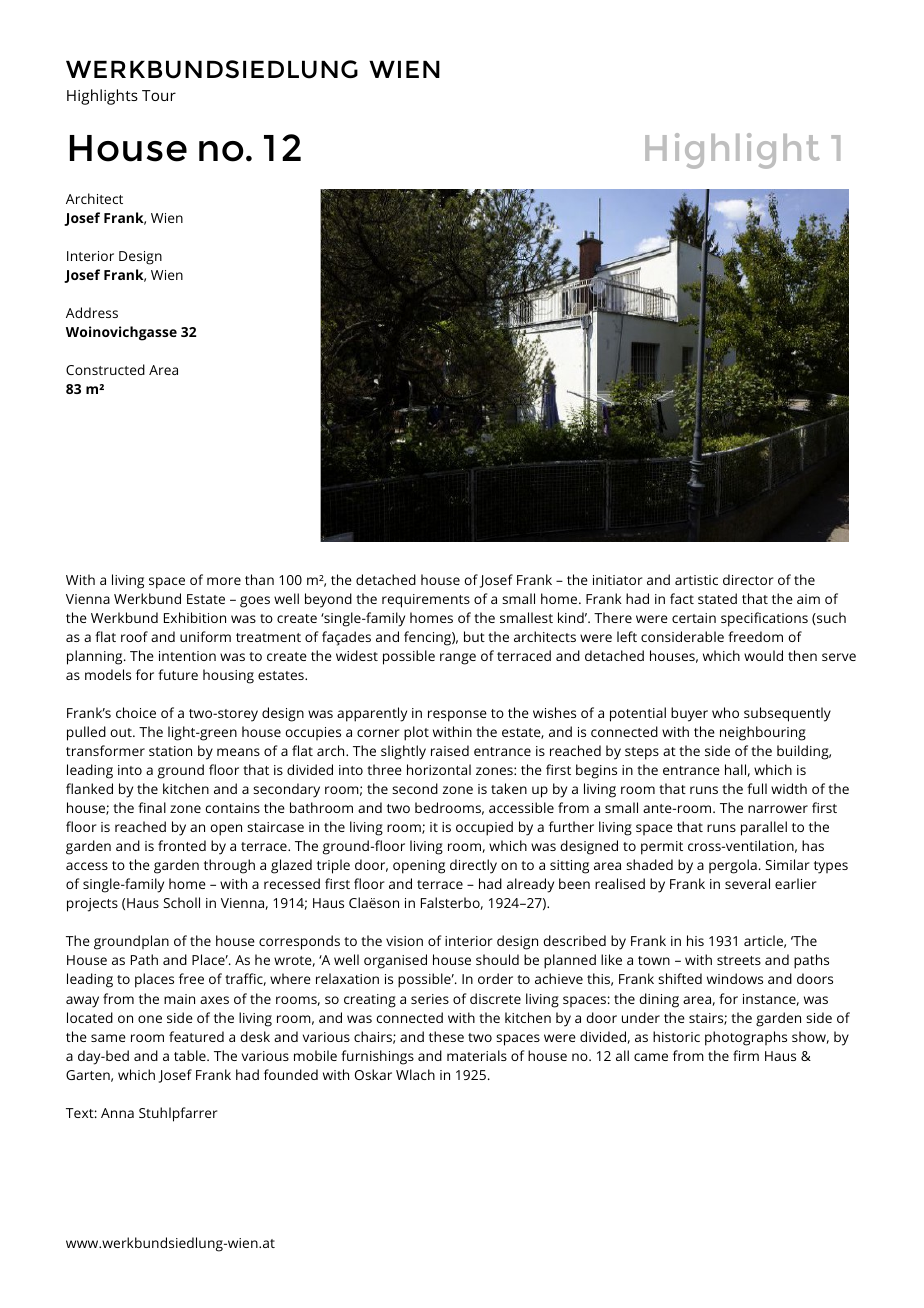 Image resolution: width=924 pixels, height=1308 pixels. Describe the element at coordinates (159, 95) in the document. I see `Tour` at that location.
